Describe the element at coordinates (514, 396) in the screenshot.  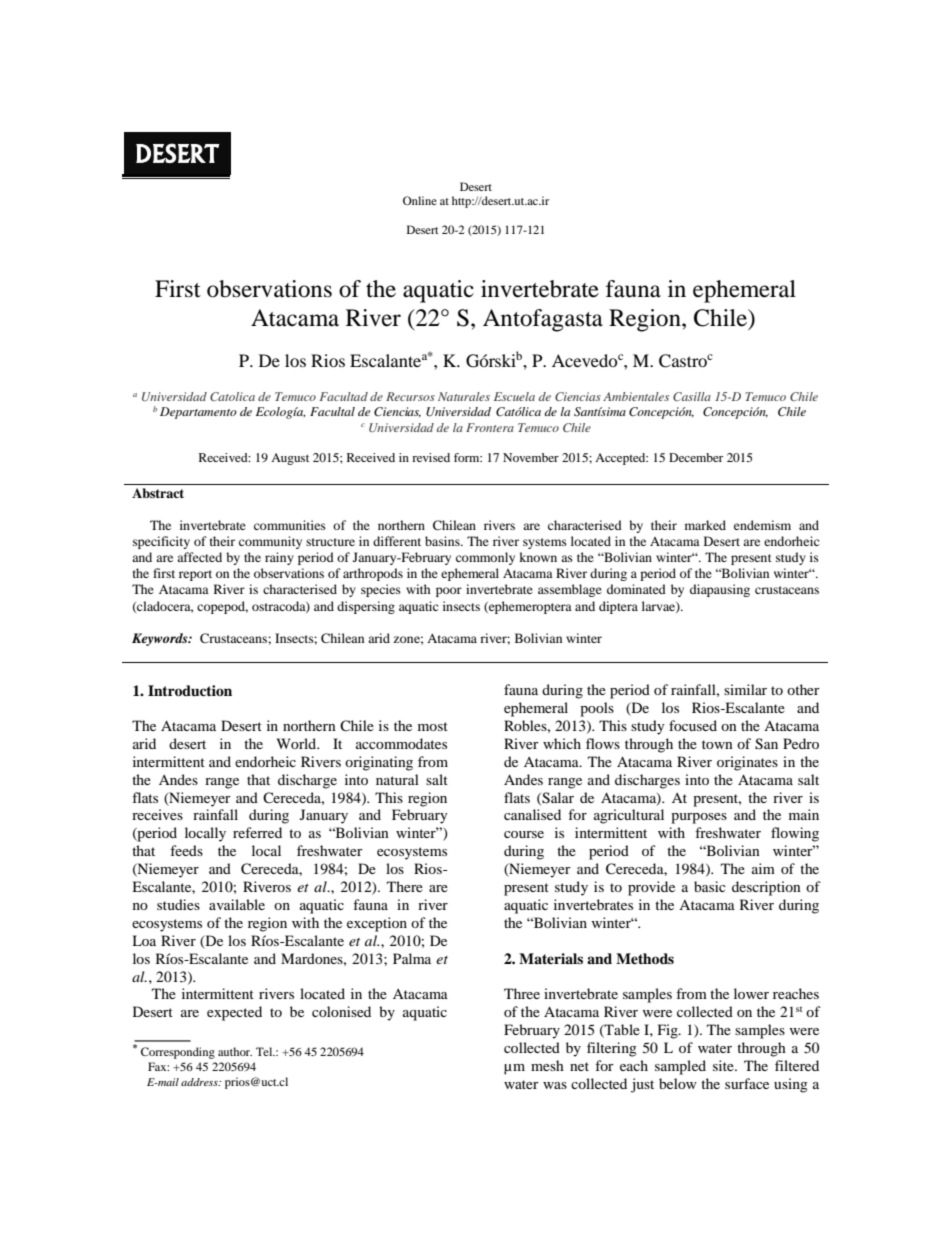
I see `Escuela` at that location.
